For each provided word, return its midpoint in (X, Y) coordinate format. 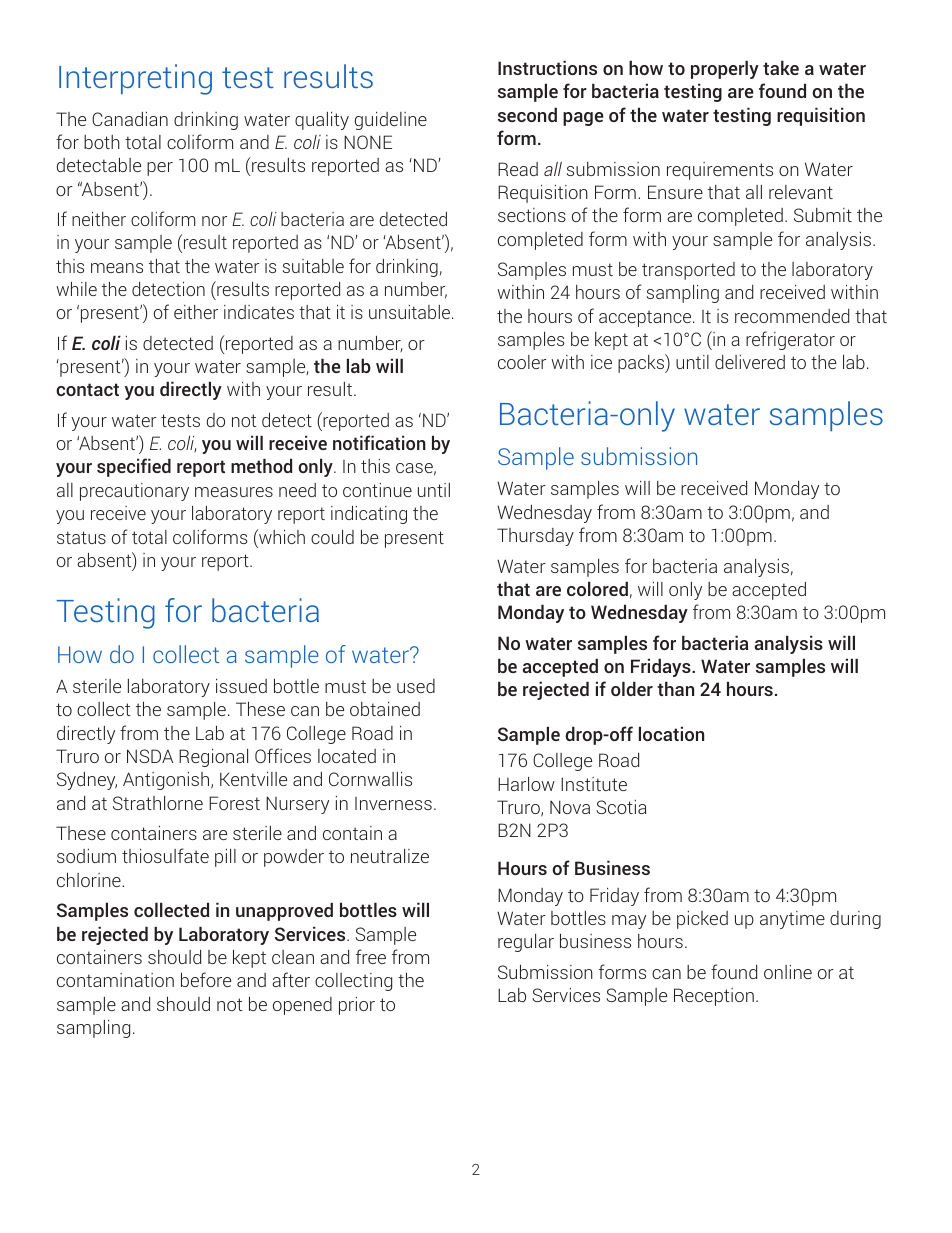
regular (526, 943)
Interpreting (135, 79)
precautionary (134, 492)
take (781, 67)
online (788, 972)
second (527, 114)
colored (597, 588)
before (206, 979)
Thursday (535, 537)
